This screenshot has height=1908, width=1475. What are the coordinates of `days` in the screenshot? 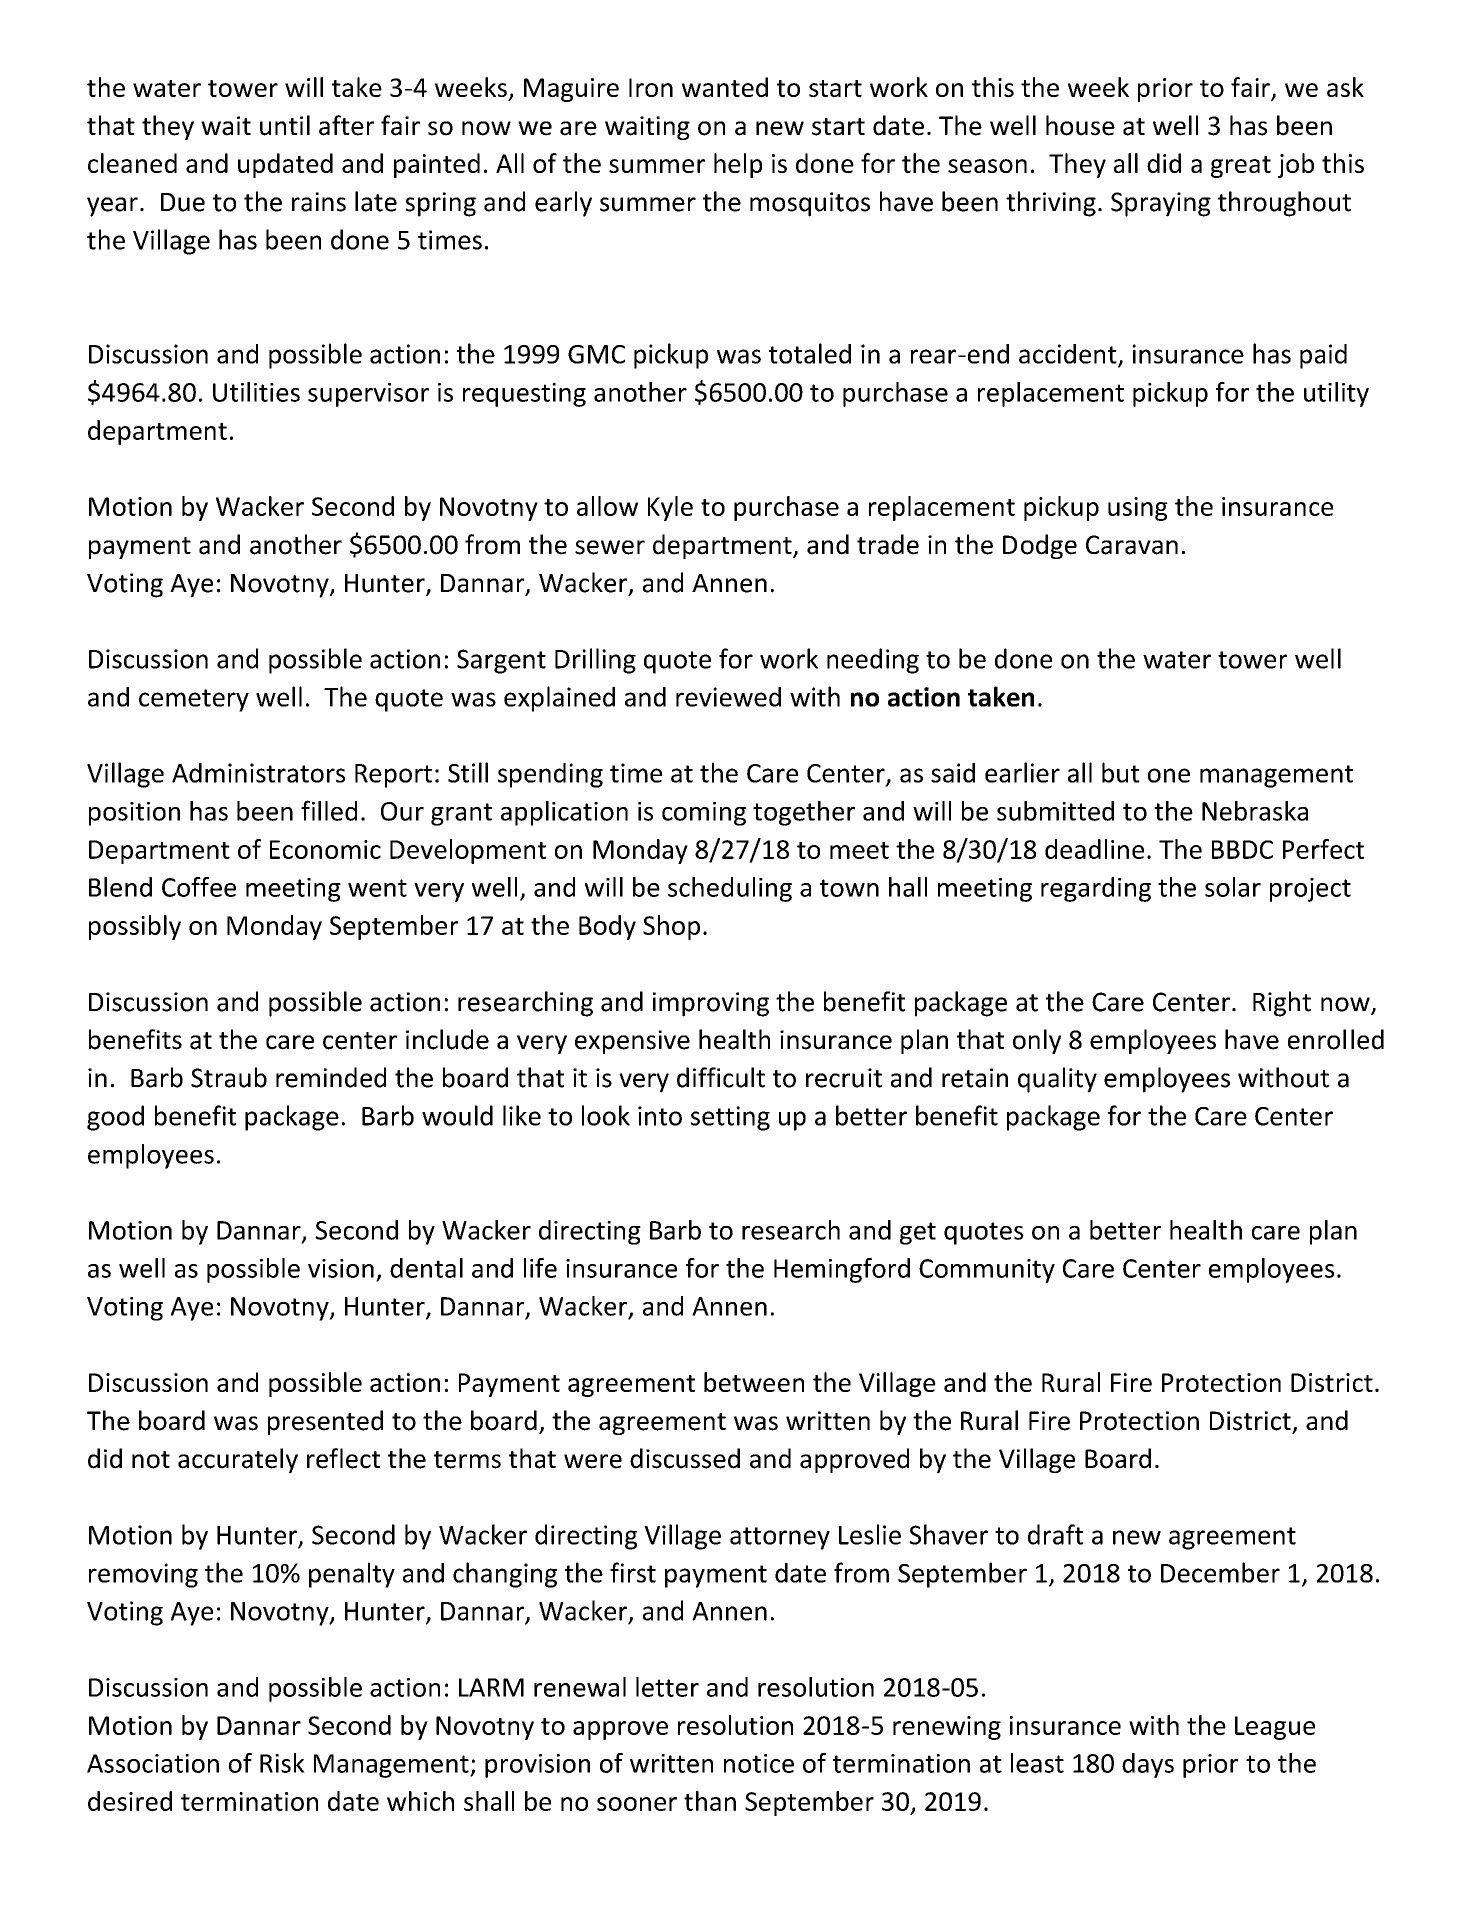 It's located at (1148, 1765).
